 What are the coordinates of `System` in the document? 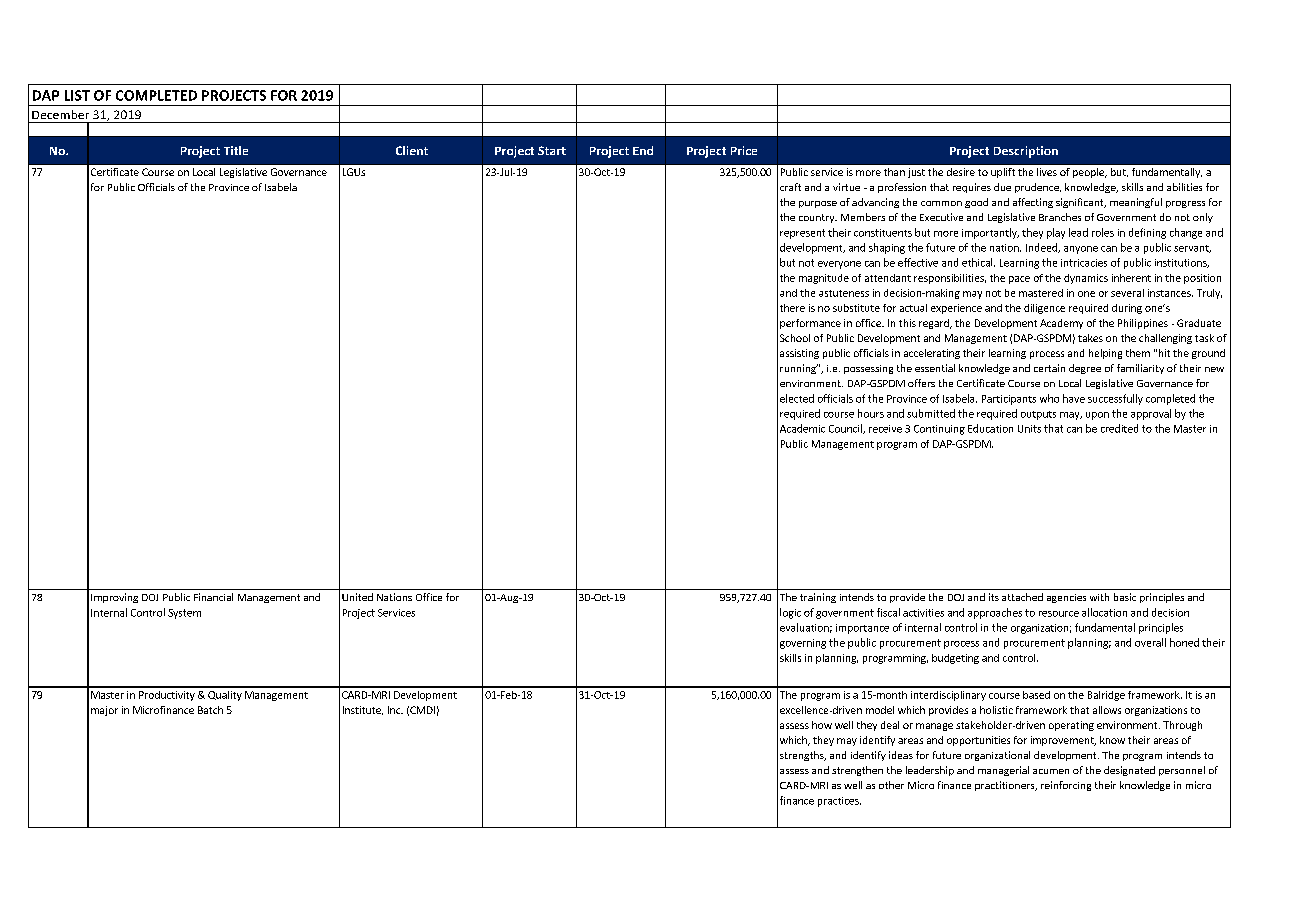 It's located at (184, 614).
